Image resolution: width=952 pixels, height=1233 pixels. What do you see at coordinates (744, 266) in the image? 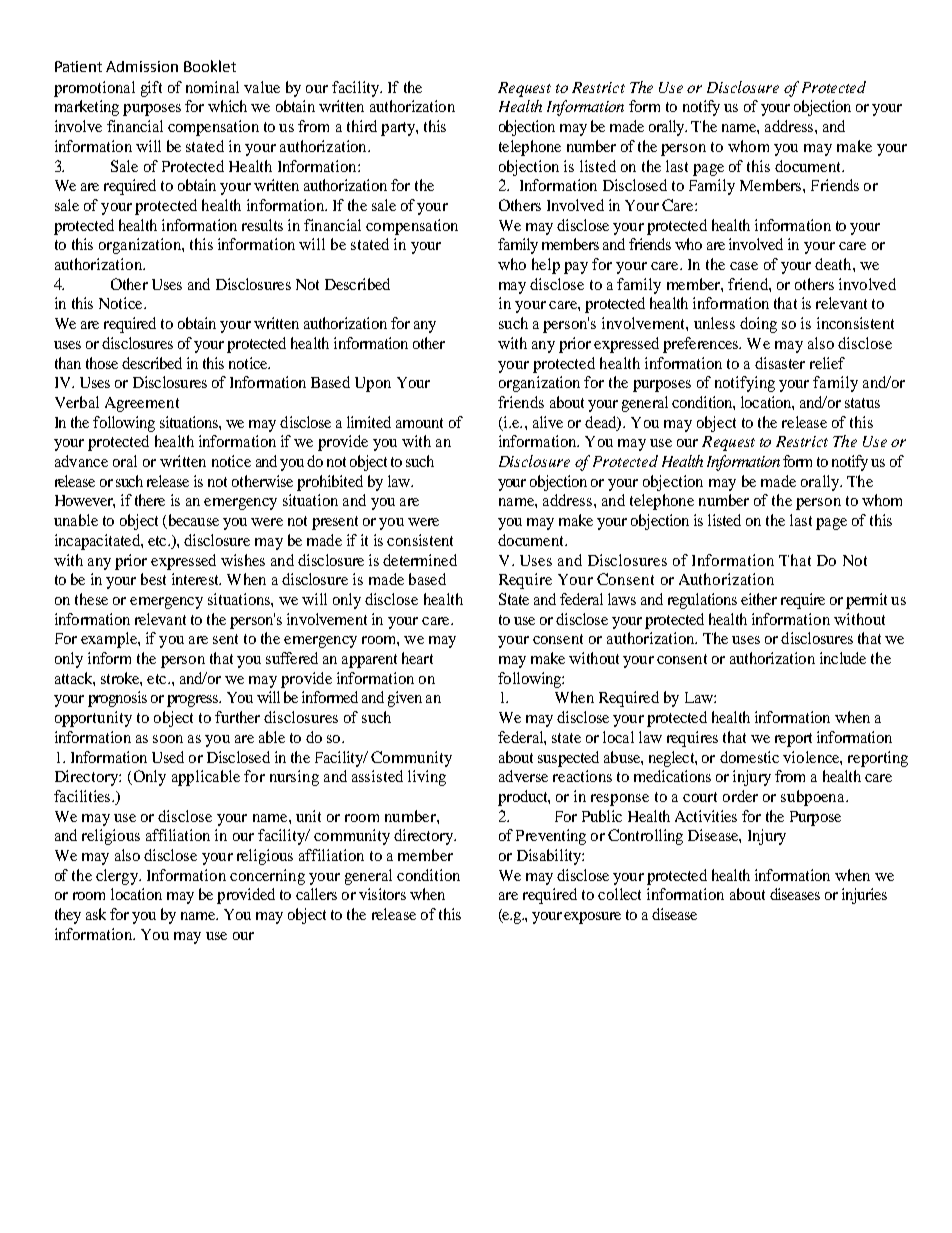
I see `case` at bounding box center [744, 266].
